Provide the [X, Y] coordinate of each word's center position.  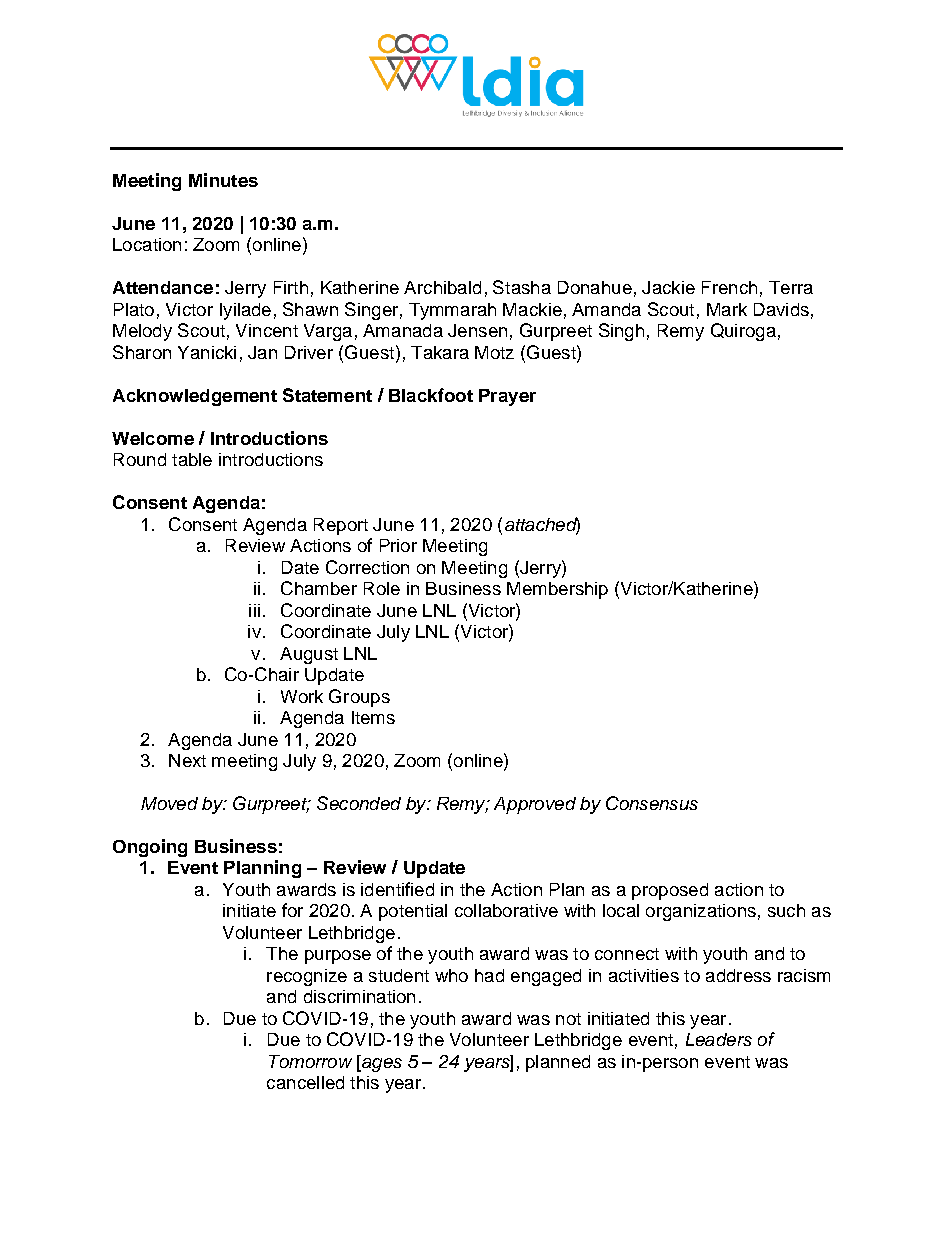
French [729, 287]
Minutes [223, 180]
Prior [398, 545]
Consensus [652, 803]
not [568, 1019]
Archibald [442, 287]
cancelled [305, 1082]
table [192, 459]
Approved [535, 805]
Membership [557, 590]
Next [187, 760]
